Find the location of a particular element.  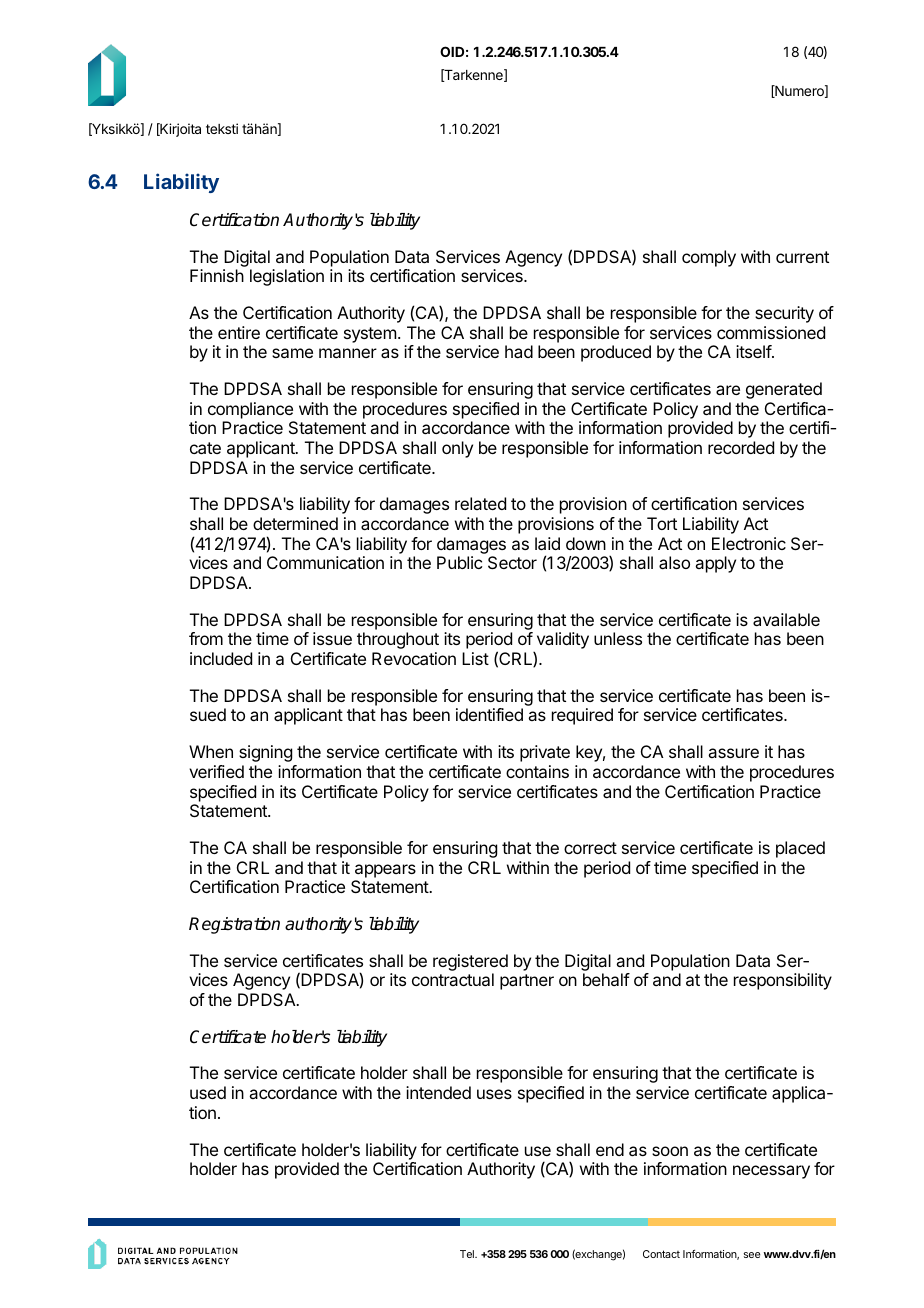

determined is located at coordinates (295, 523).
